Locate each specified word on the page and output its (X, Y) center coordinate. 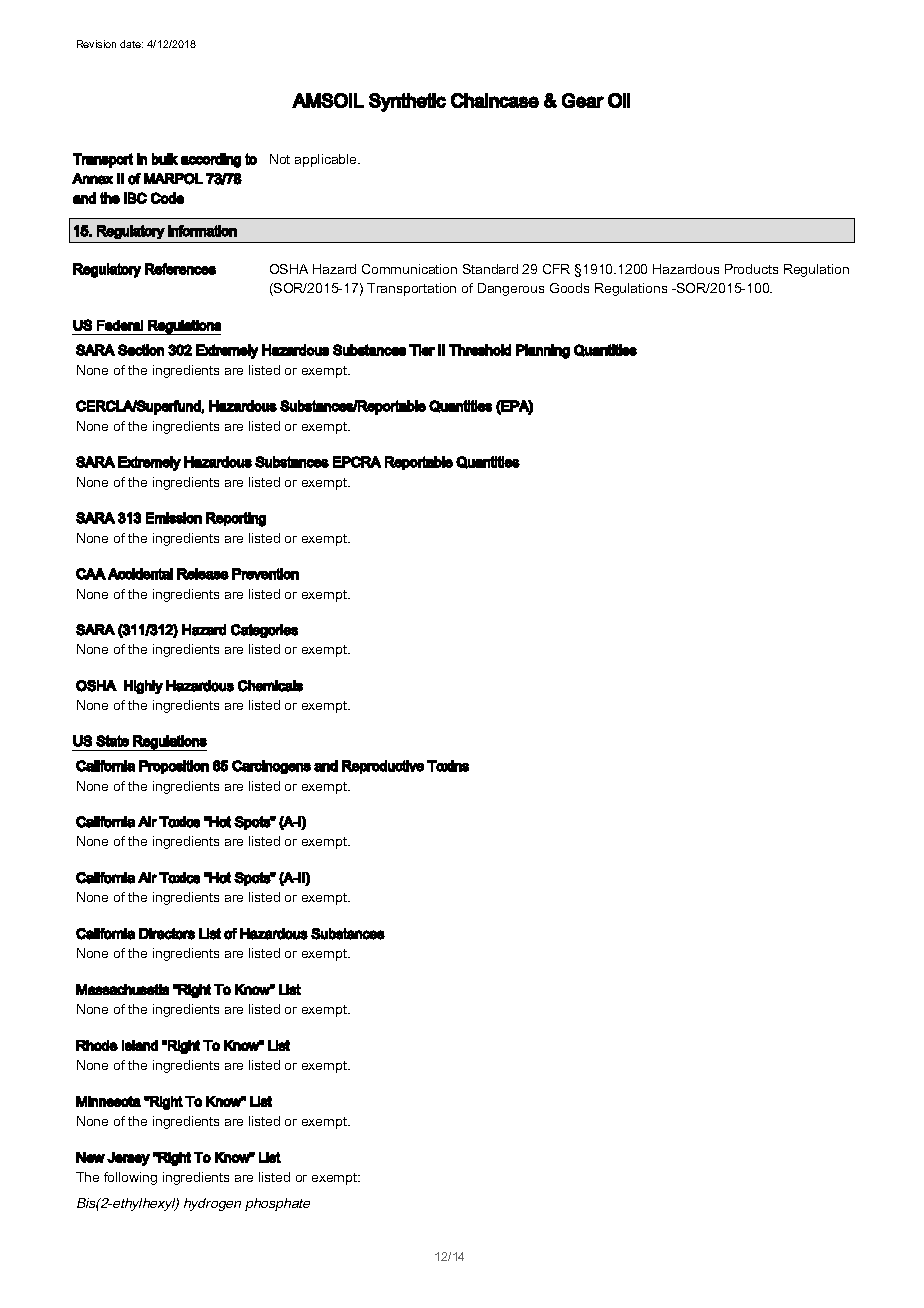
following (130, 1178)
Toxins (448, 766)
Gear (583, 100)
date (131, 44)
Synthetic (407, 102)
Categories (264, 631)
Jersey (128, 1159)
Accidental (140, 574)
